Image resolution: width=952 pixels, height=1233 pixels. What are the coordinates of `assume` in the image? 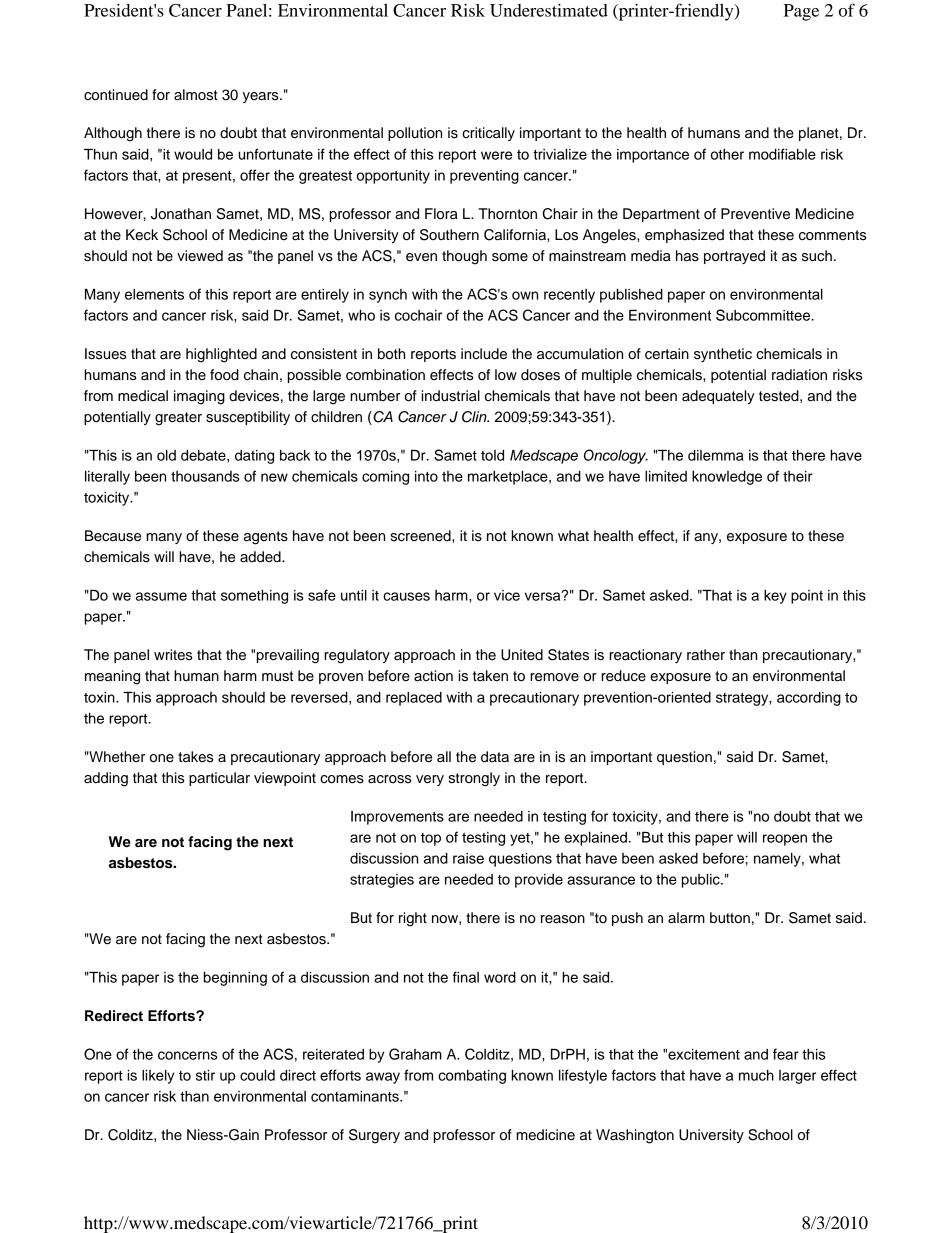 It's located at (161, 596).
